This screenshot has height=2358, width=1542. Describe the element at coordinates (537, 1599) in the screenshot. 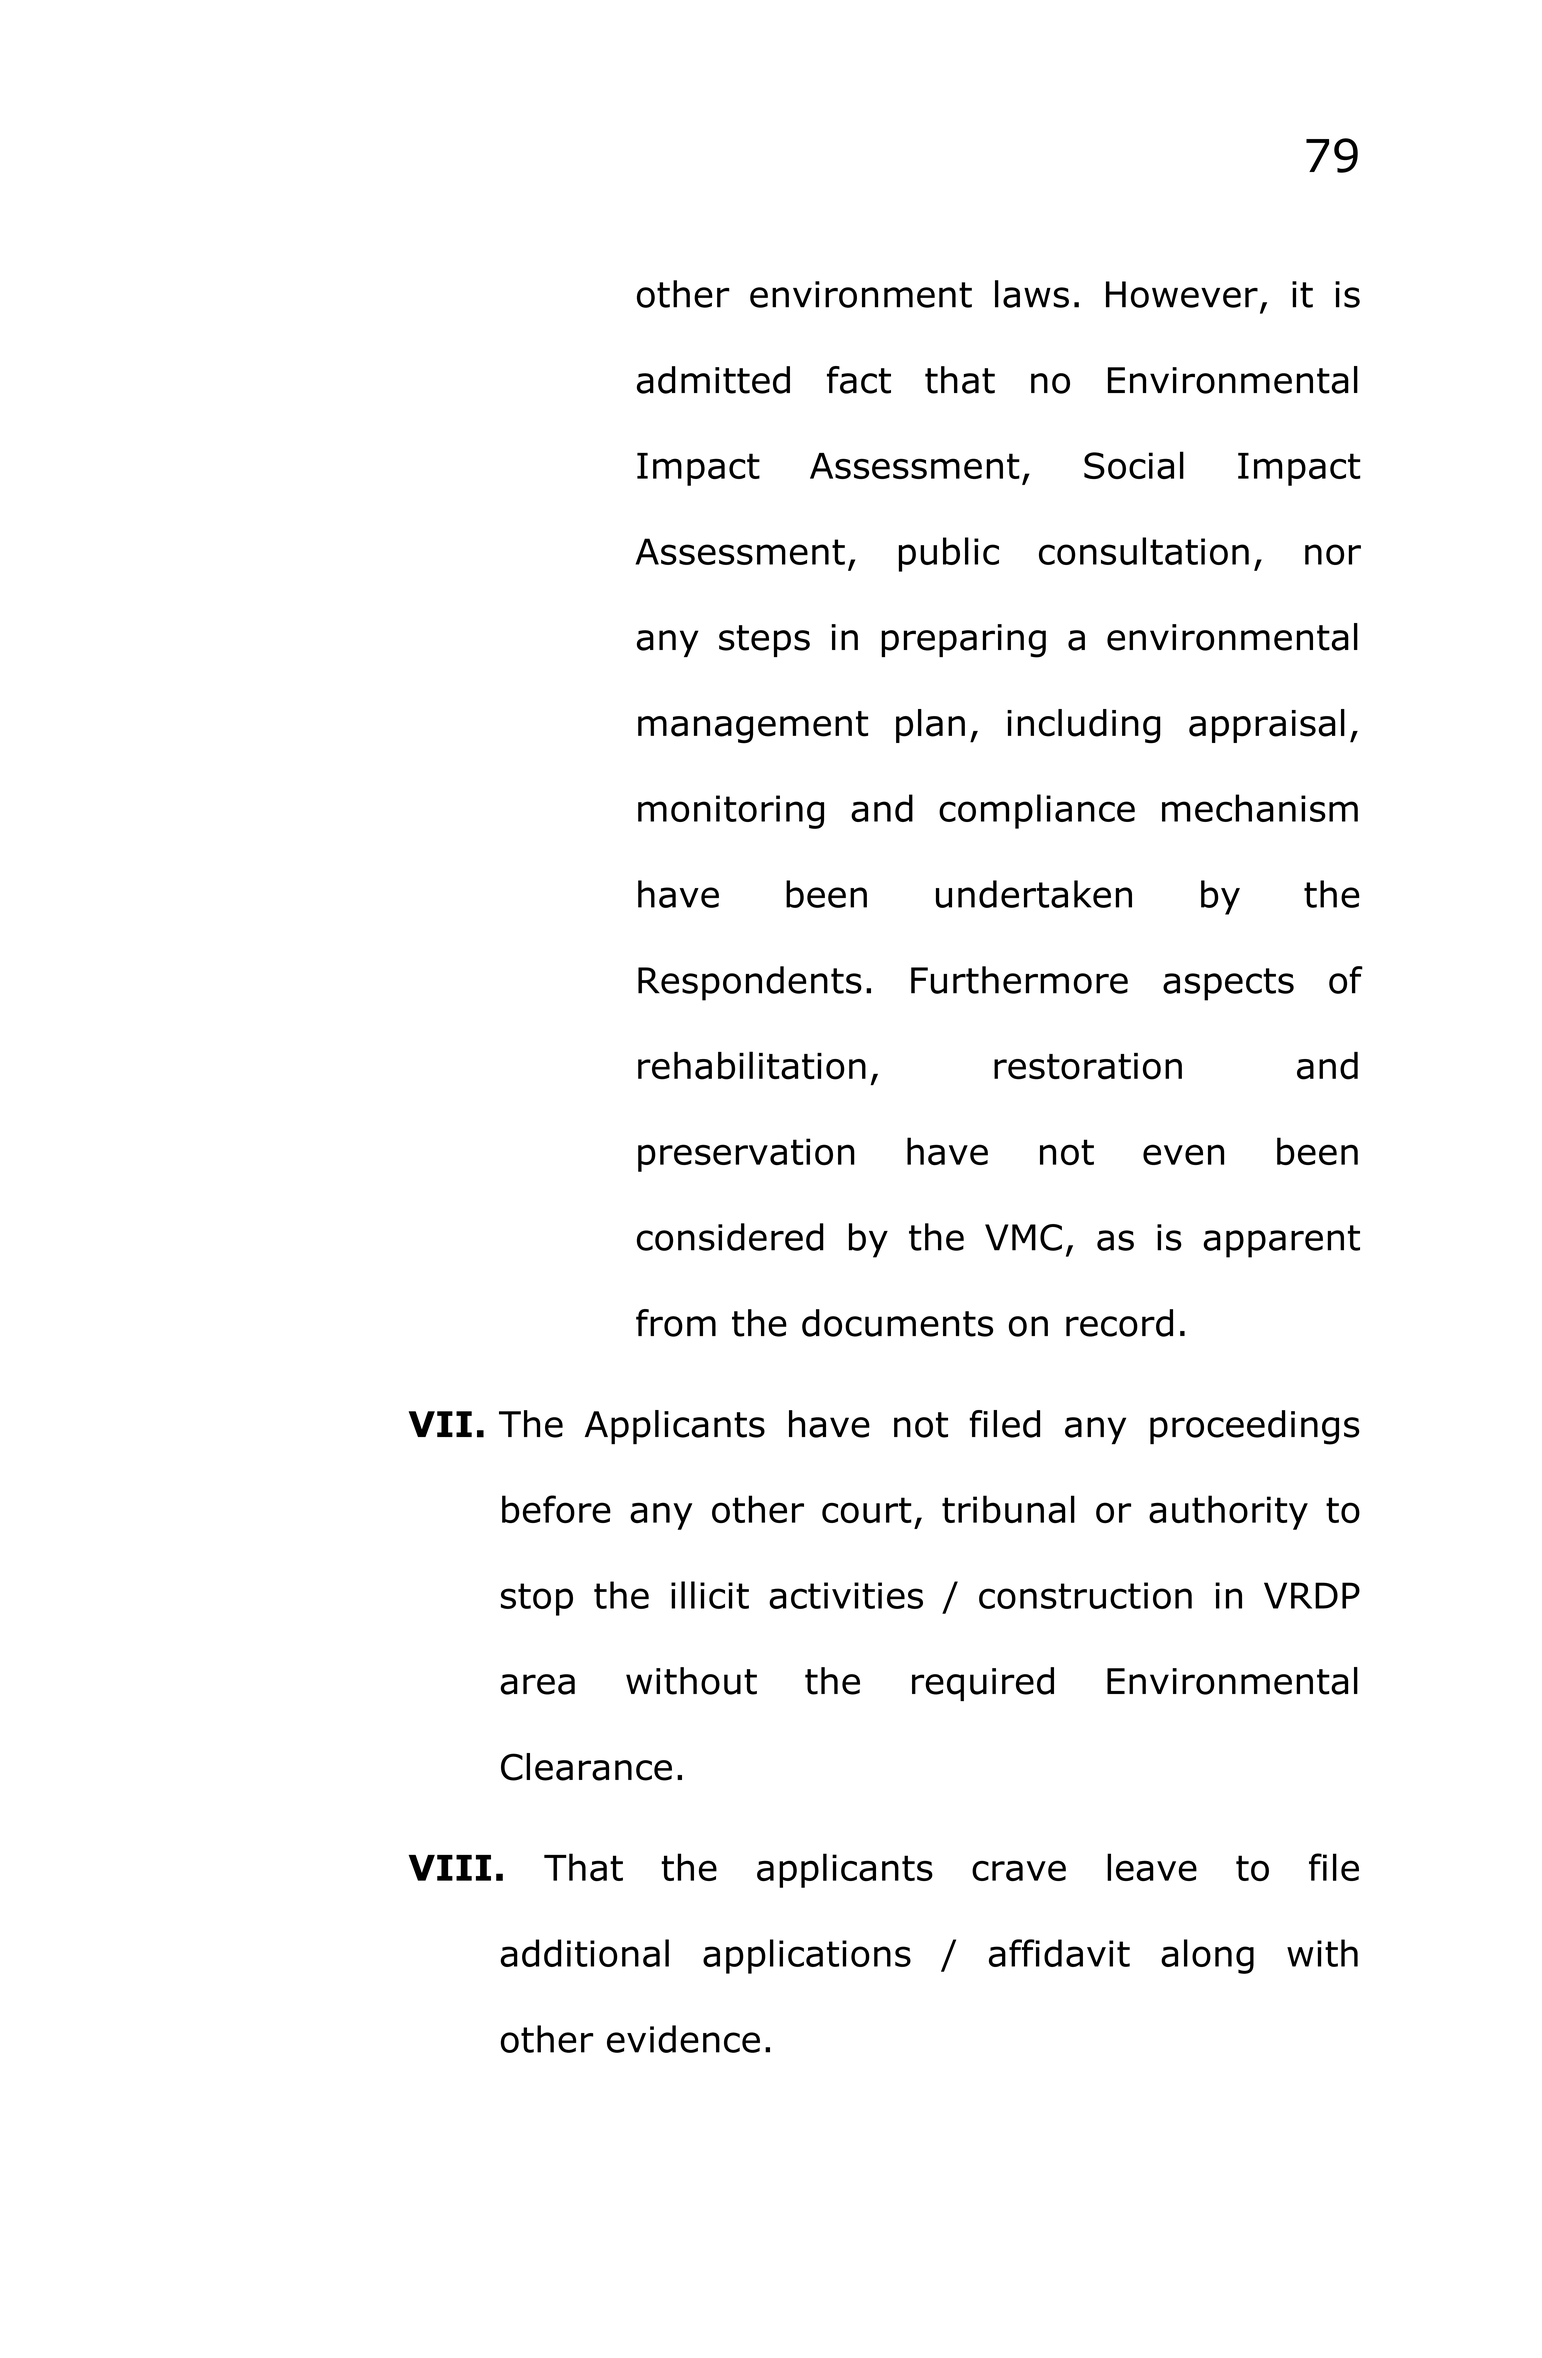

I see `stop` at that location.
